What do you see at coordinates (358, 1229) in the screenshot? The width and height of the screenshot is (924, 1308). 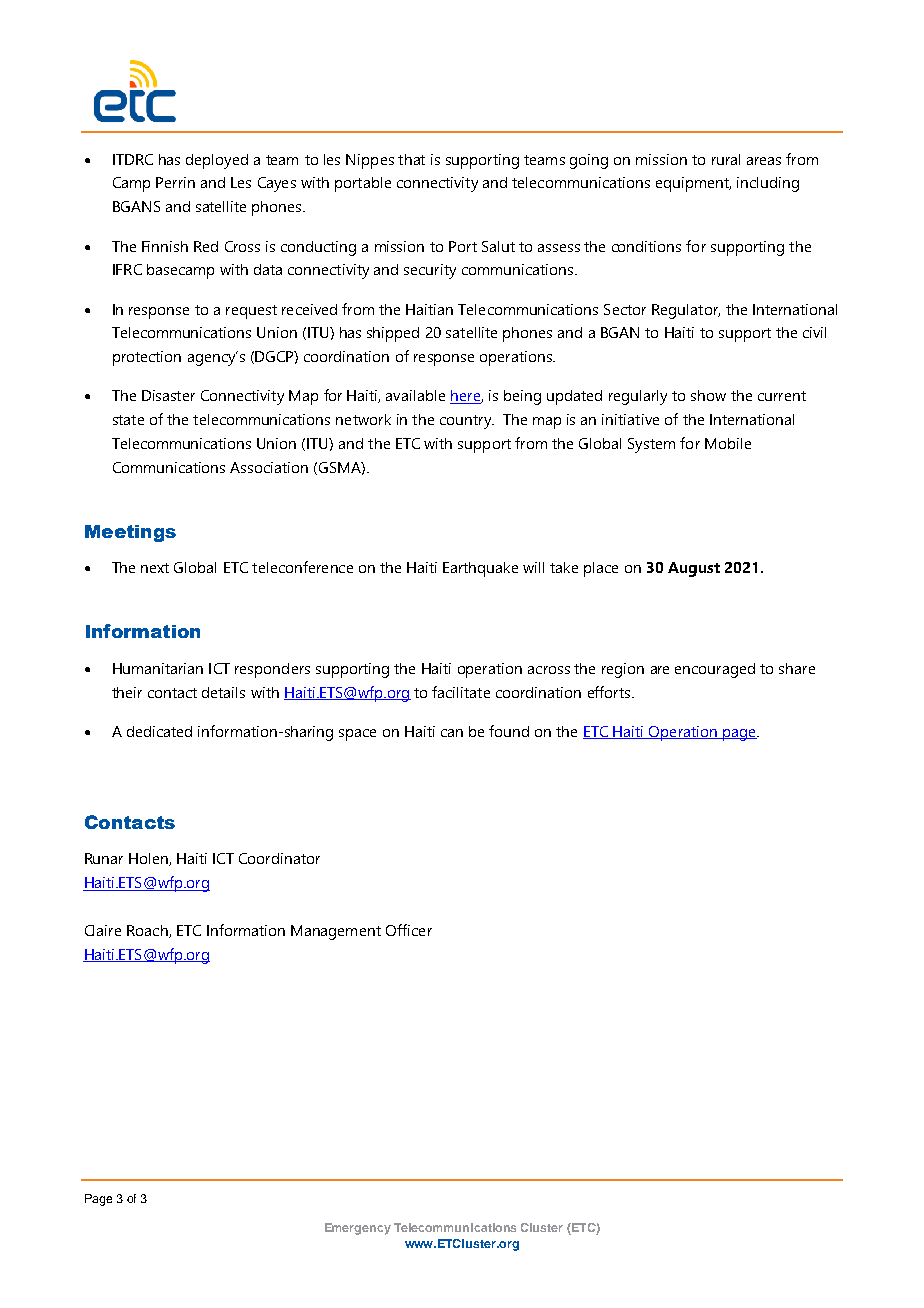 I see `Emergency` at bounding box center [358, 1229].
